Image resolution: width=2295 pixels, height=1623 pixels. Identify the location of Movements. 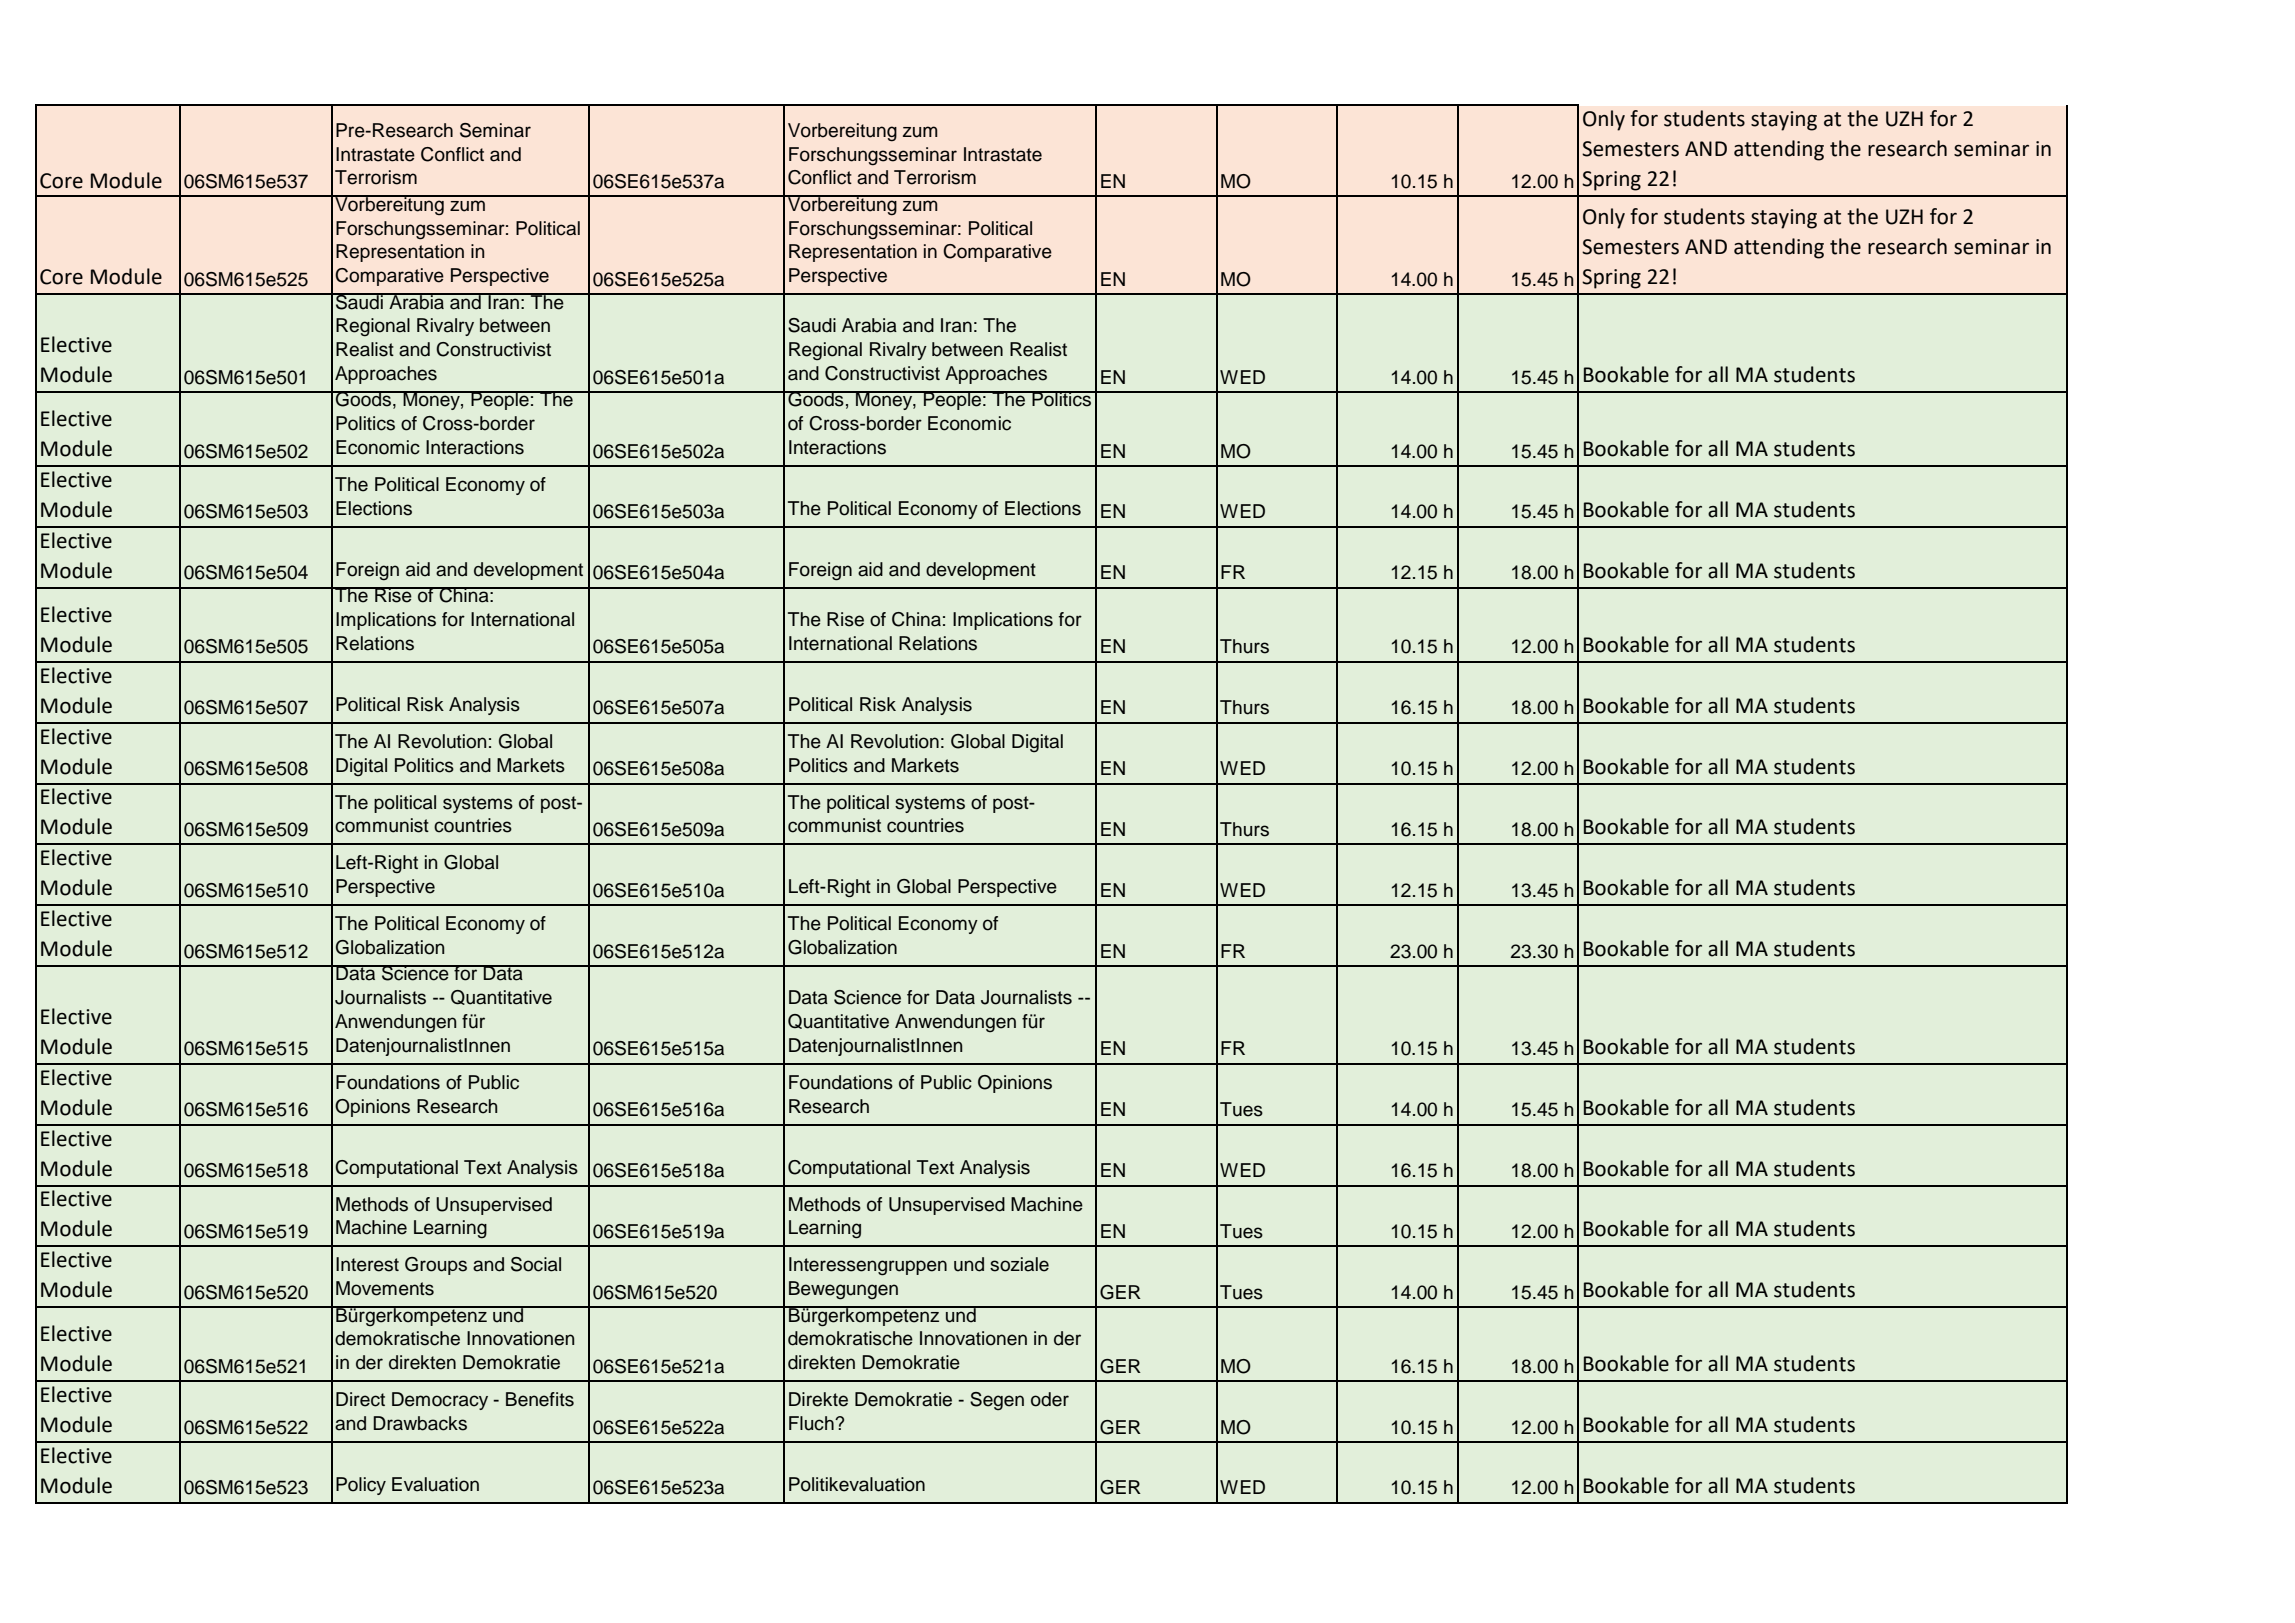
(385, 1288).
